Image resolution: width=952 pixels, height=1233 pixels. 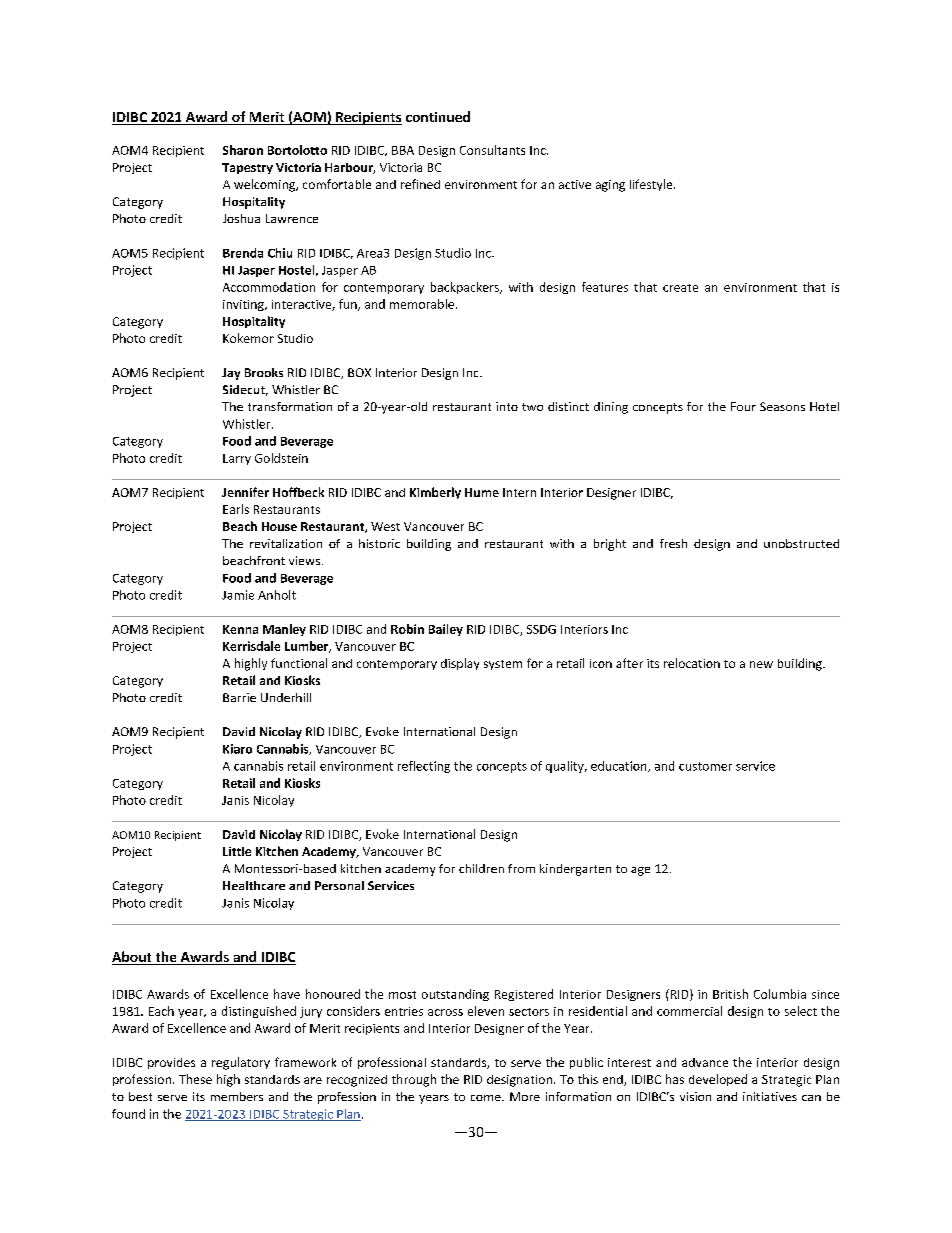 I want to click on Barrie, so click(x=239, y=697).
